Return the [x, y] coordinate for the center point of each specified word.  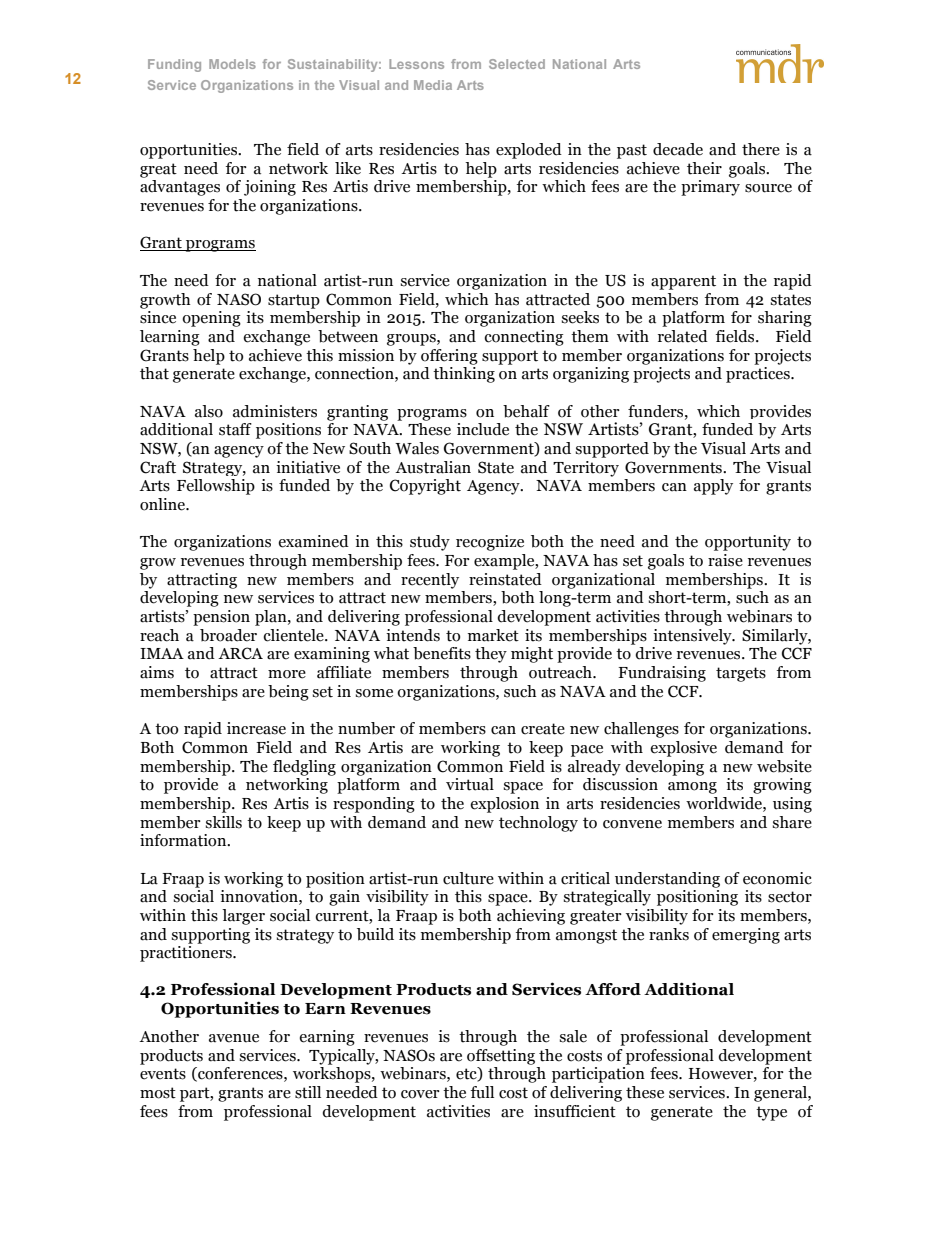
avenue [234, 1038]
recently [430, 581]
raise [725, 560]
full [482, 1092]
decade [678, 149]
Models [232, 64]
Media [433, 85]
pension [221, 618]
